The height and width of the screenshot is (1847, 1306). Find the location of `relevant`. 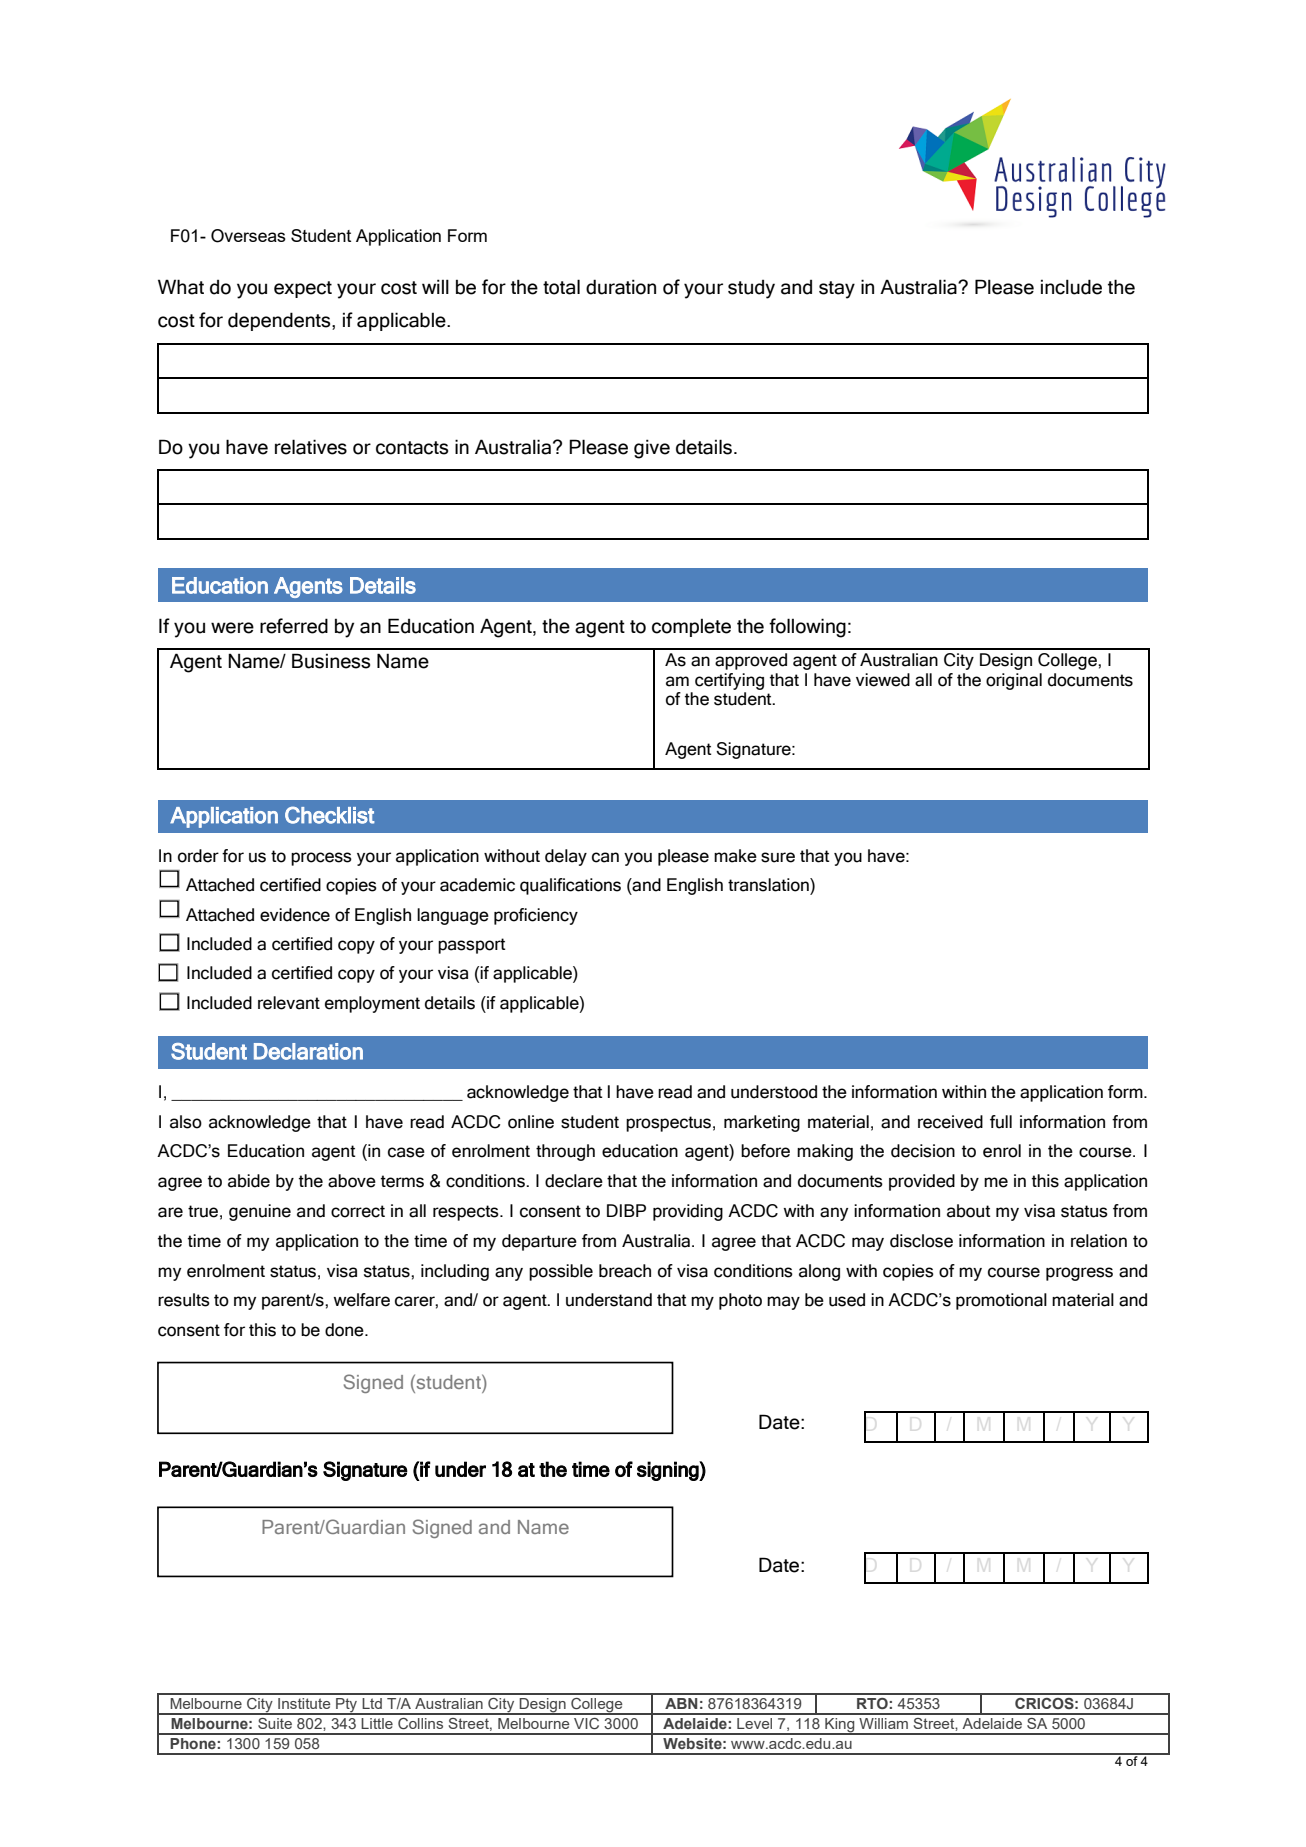

relevant is located at coordinates (289, 1003).
